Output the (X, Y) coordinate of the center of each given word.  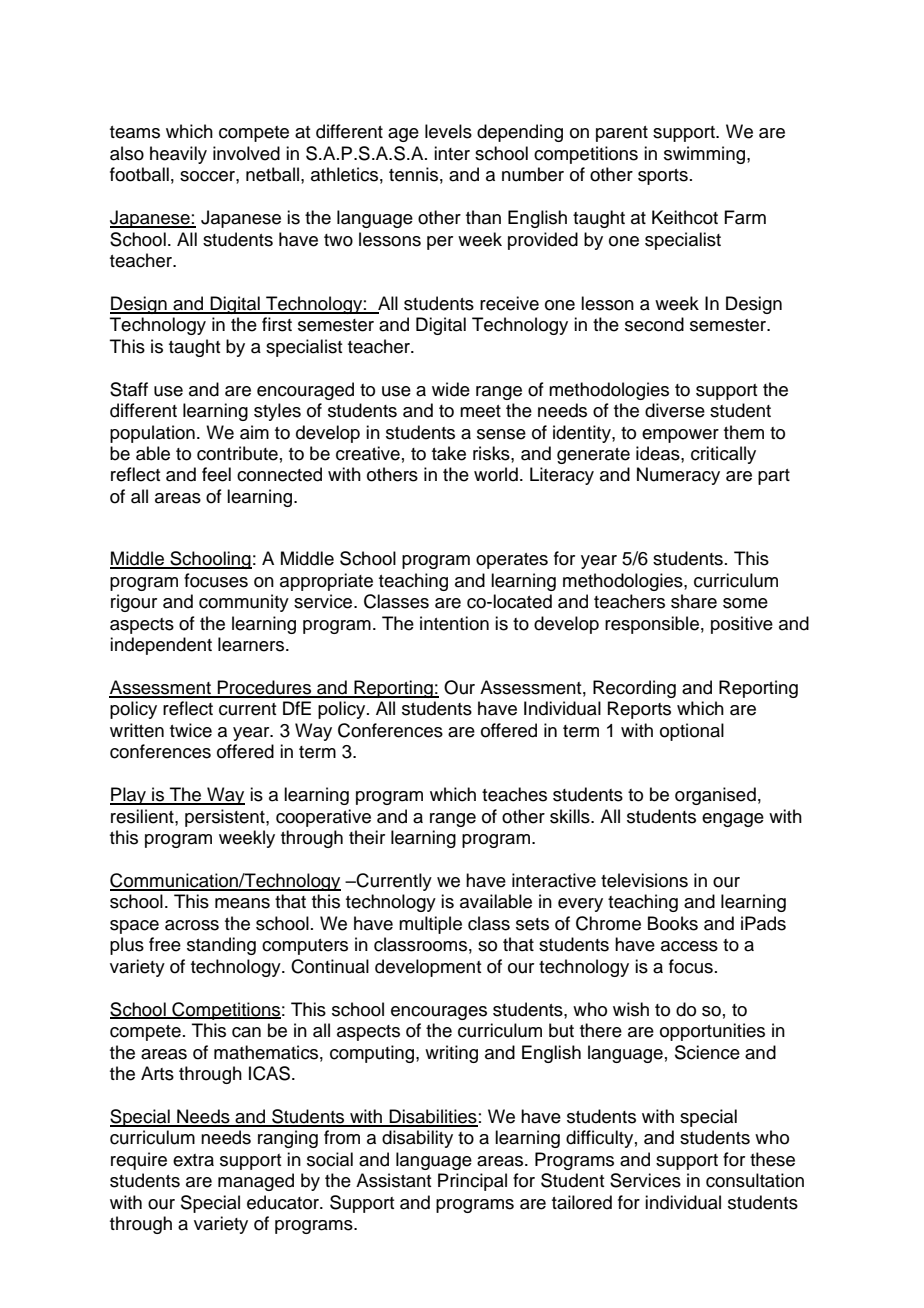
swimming (704, 155)
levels (448, 131)
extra (193, 1160)
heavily (178, 155)
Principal (472, 1182)
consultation (755, 1180)
